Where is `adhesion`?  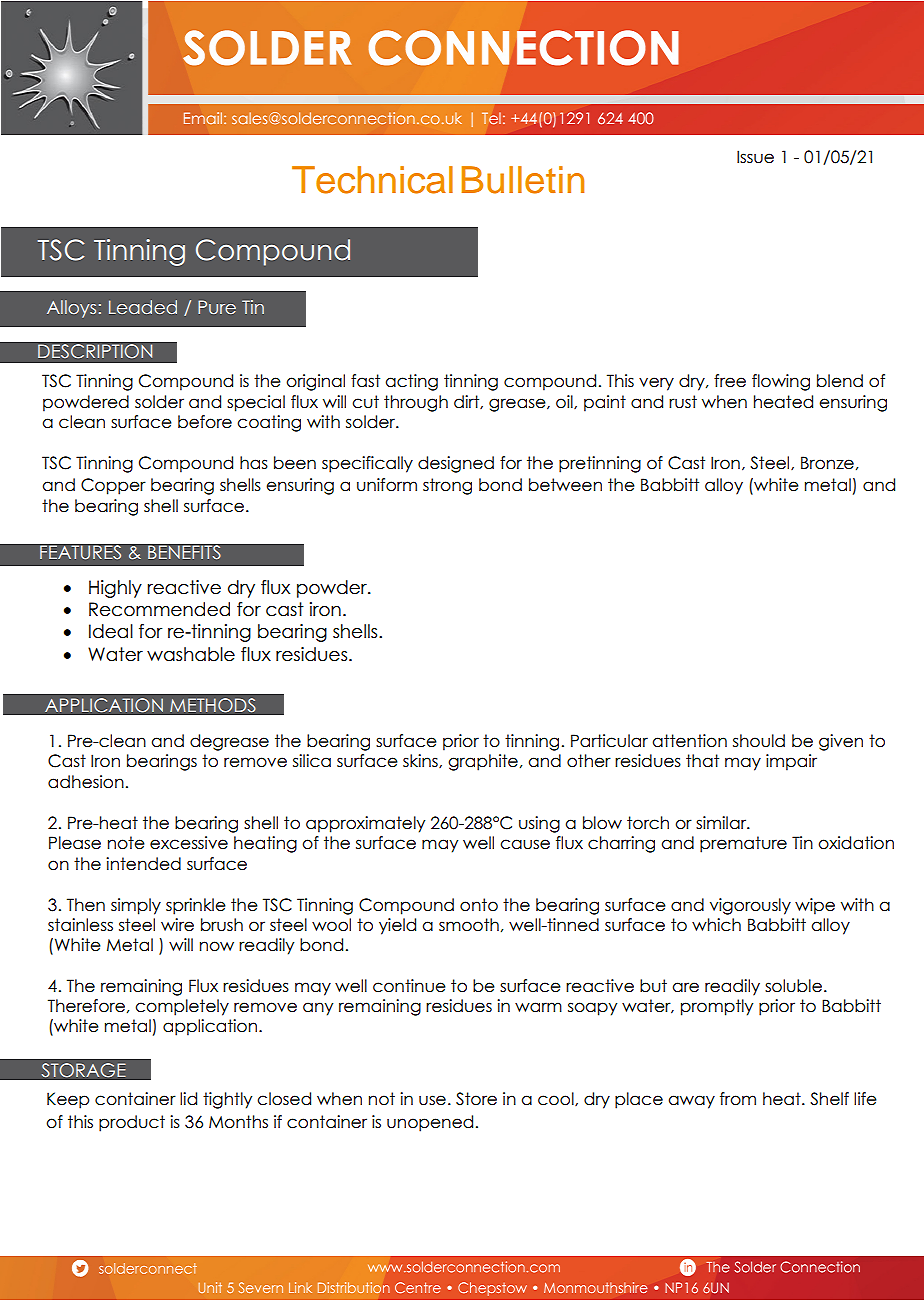 adhesion is located at coordinates (86, 782).
